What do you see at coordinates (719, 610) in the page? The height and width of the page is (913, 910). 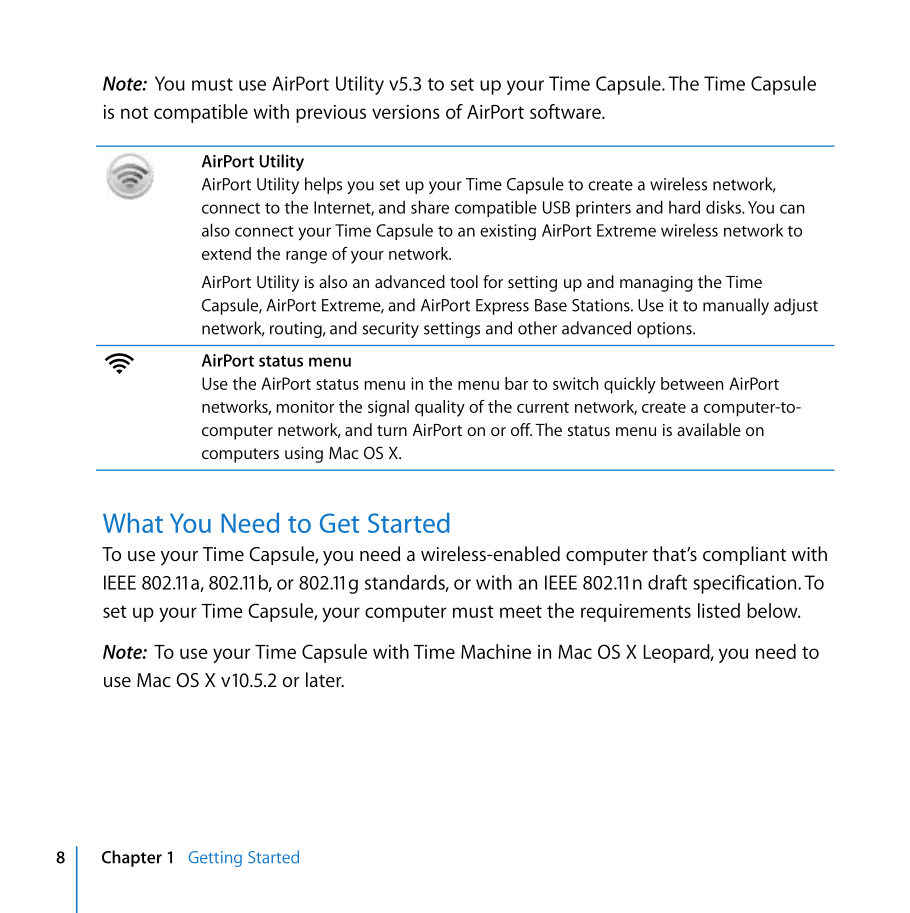 I see `listed` at bounding box center [719, 610].
